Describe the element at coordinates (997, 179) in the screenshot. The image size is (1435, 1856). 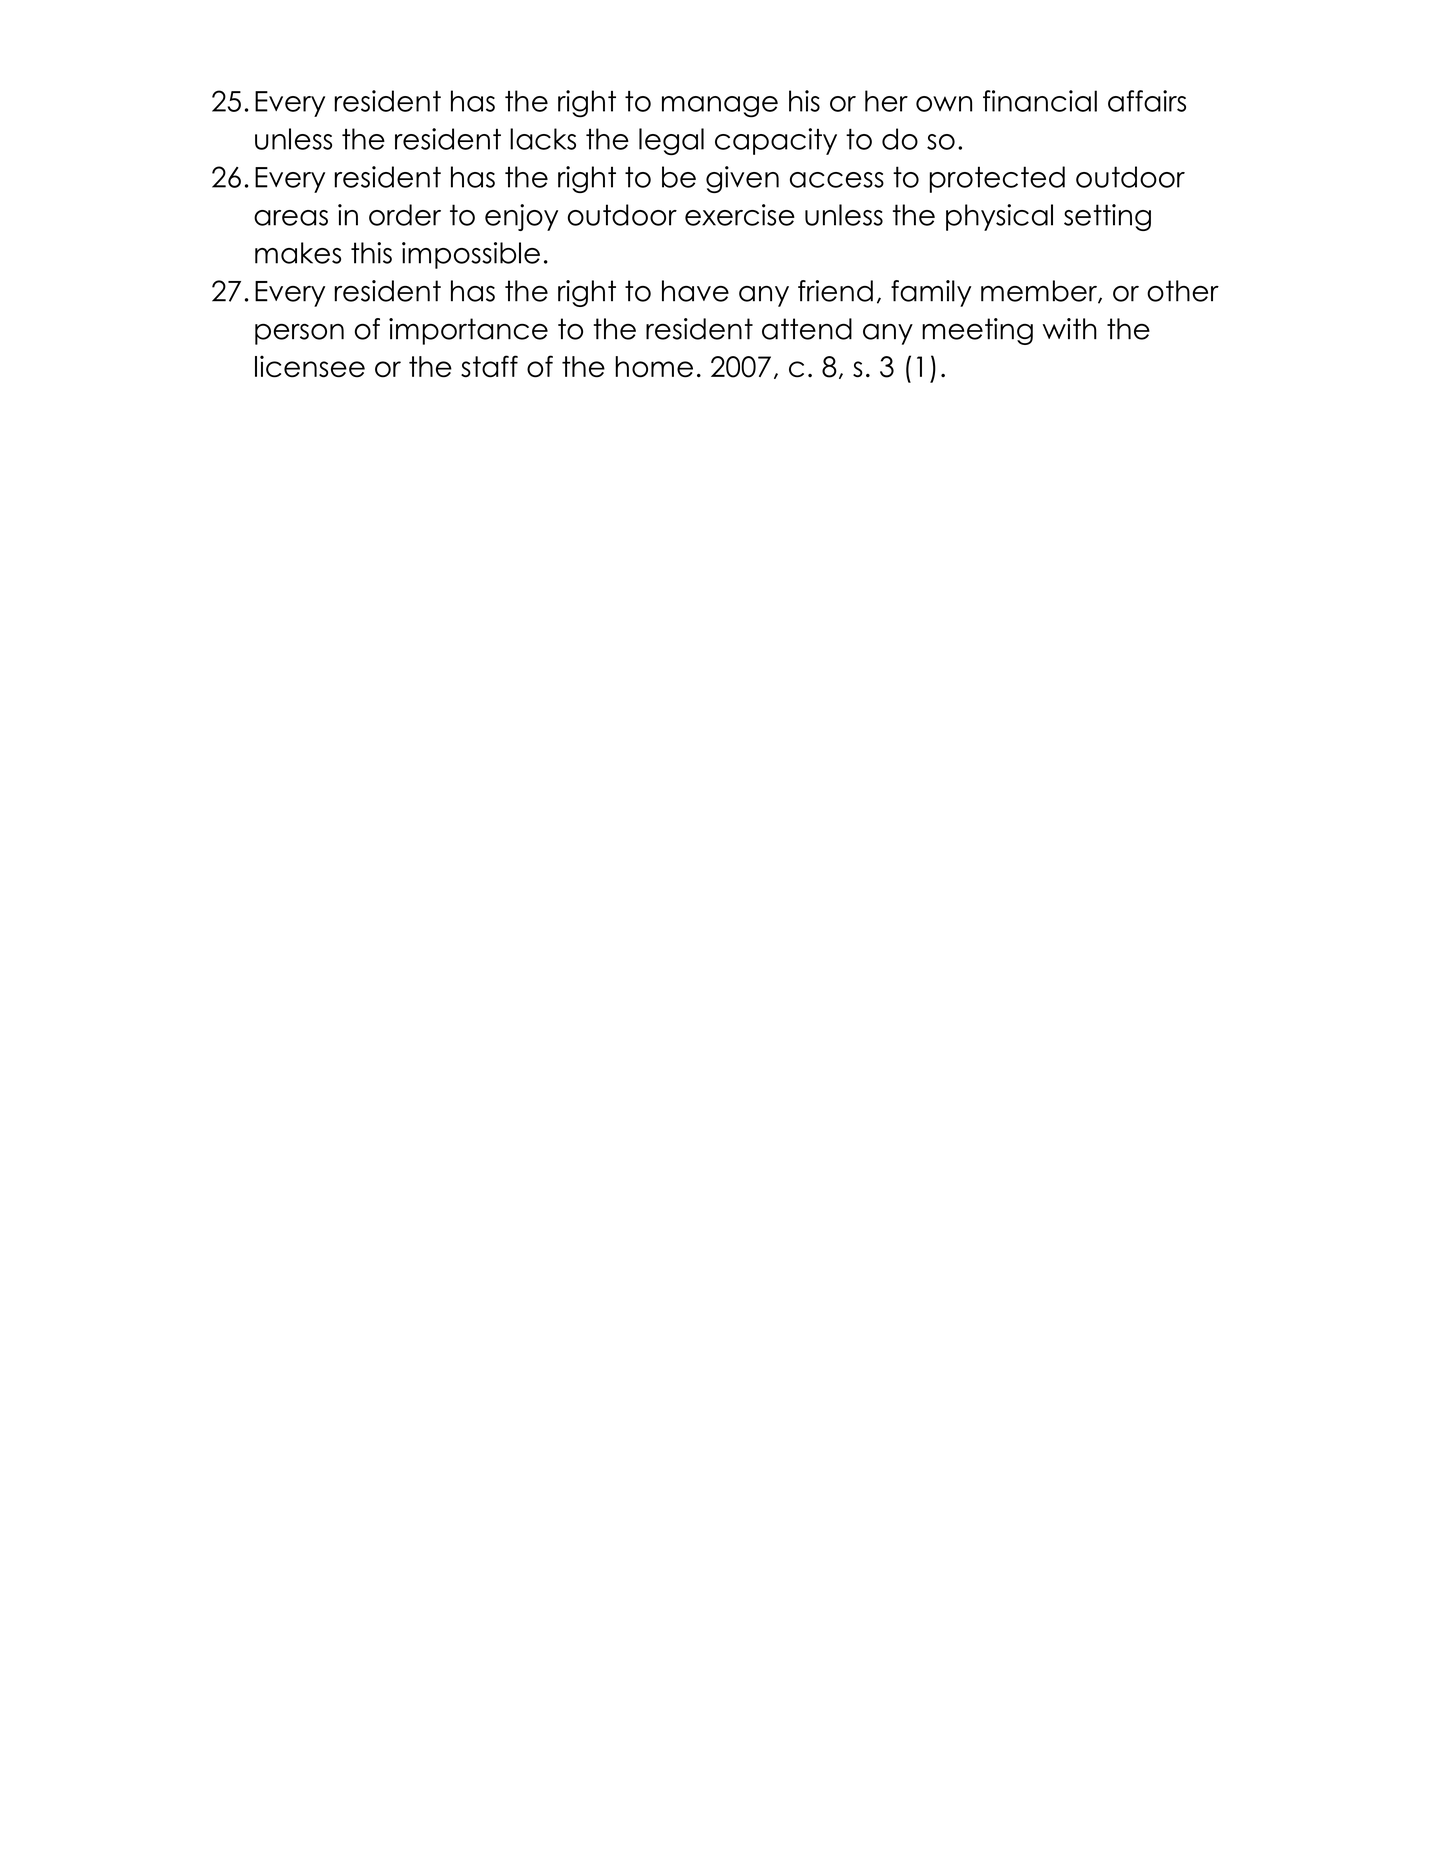
I see `protected` at that location.
